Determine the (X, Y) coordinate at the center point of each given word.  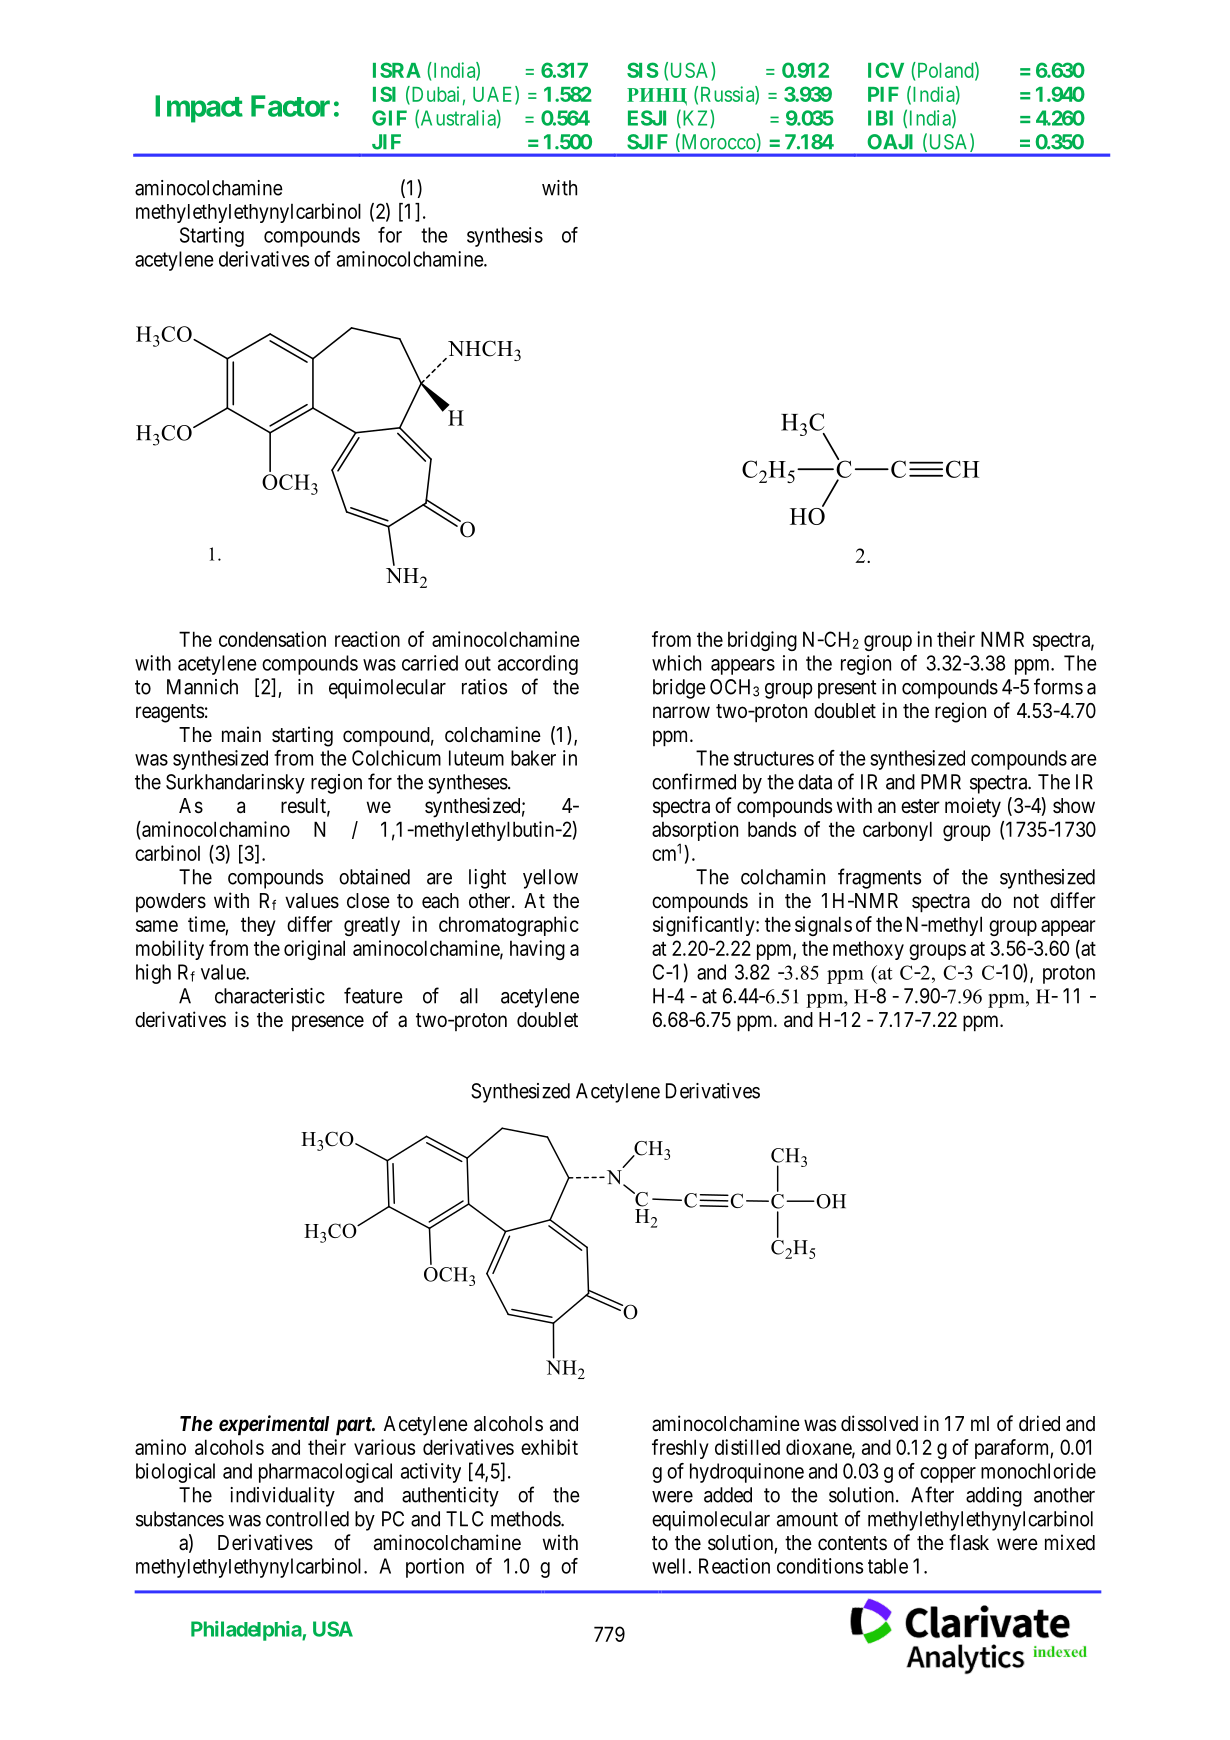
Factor (290, 106)
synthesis (505, 237)
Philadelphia (247, 1631)
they (258, 926)
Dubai (434, 95)
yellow (550, 879)
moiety (973, 807)
